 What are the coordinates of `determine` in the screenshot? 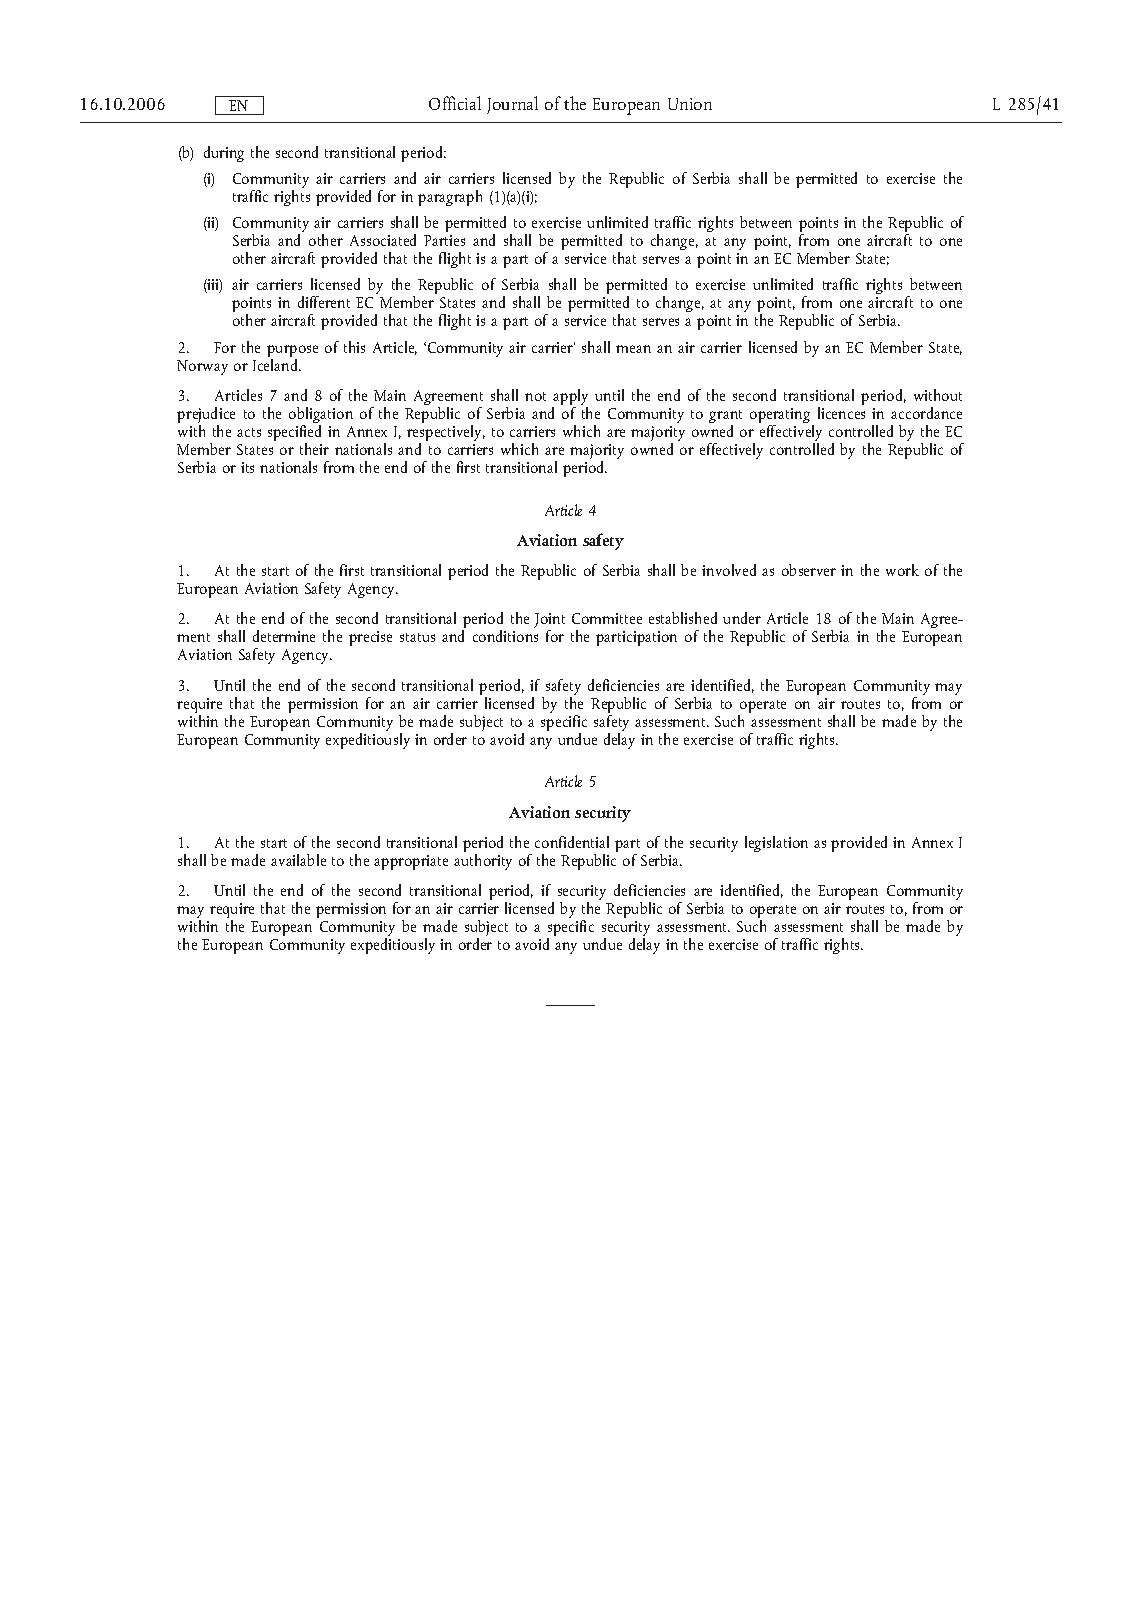 It's located at (284, 636).
